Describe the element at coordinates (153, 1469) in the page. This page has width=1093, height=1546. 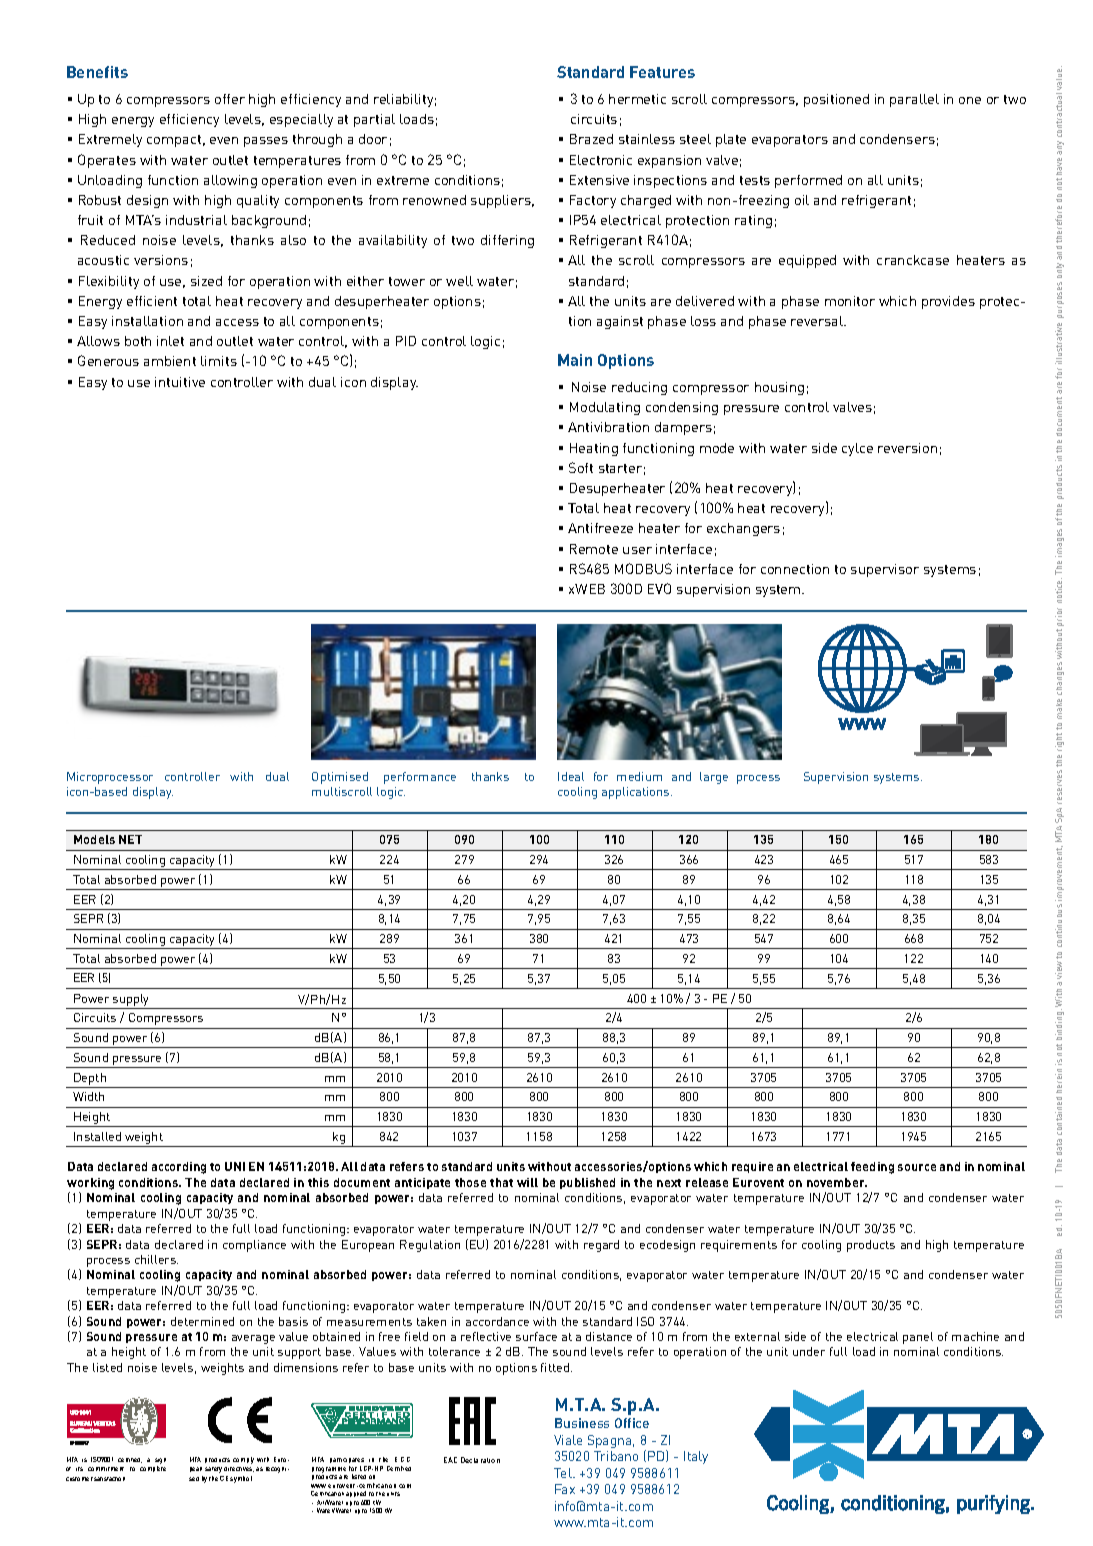
I see `complete` at that location.
